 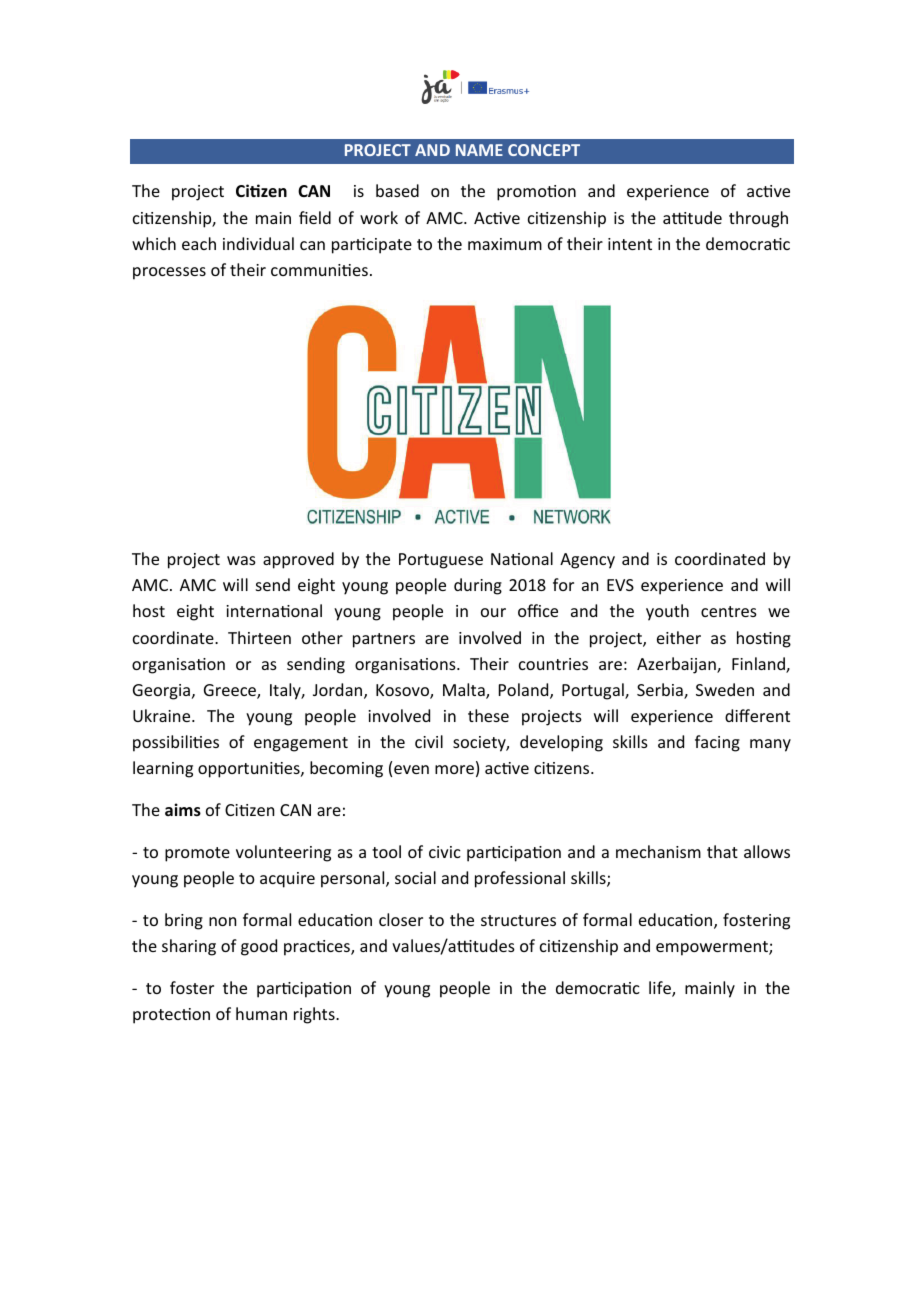 What do you see at coordinates (261, 1013) in the screenshot?
I see `human` at bounding box center [261, 1013].
